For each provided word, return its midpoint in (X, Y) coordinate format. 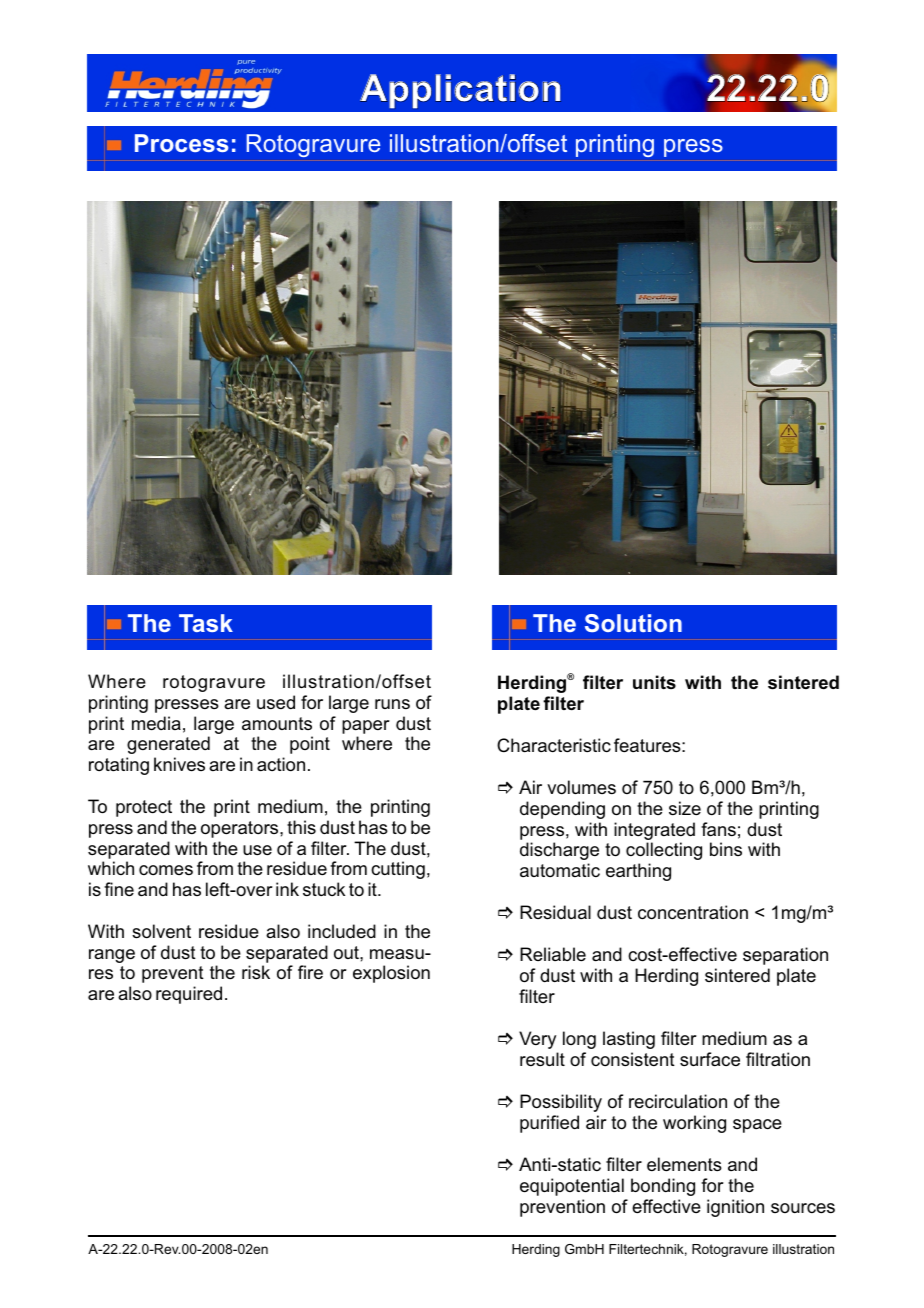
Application (460, 91)
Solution (633, 623)
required (189, 995)
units (654, 682)
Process (181, 143)
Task (206, 623)
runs (392, 704)
